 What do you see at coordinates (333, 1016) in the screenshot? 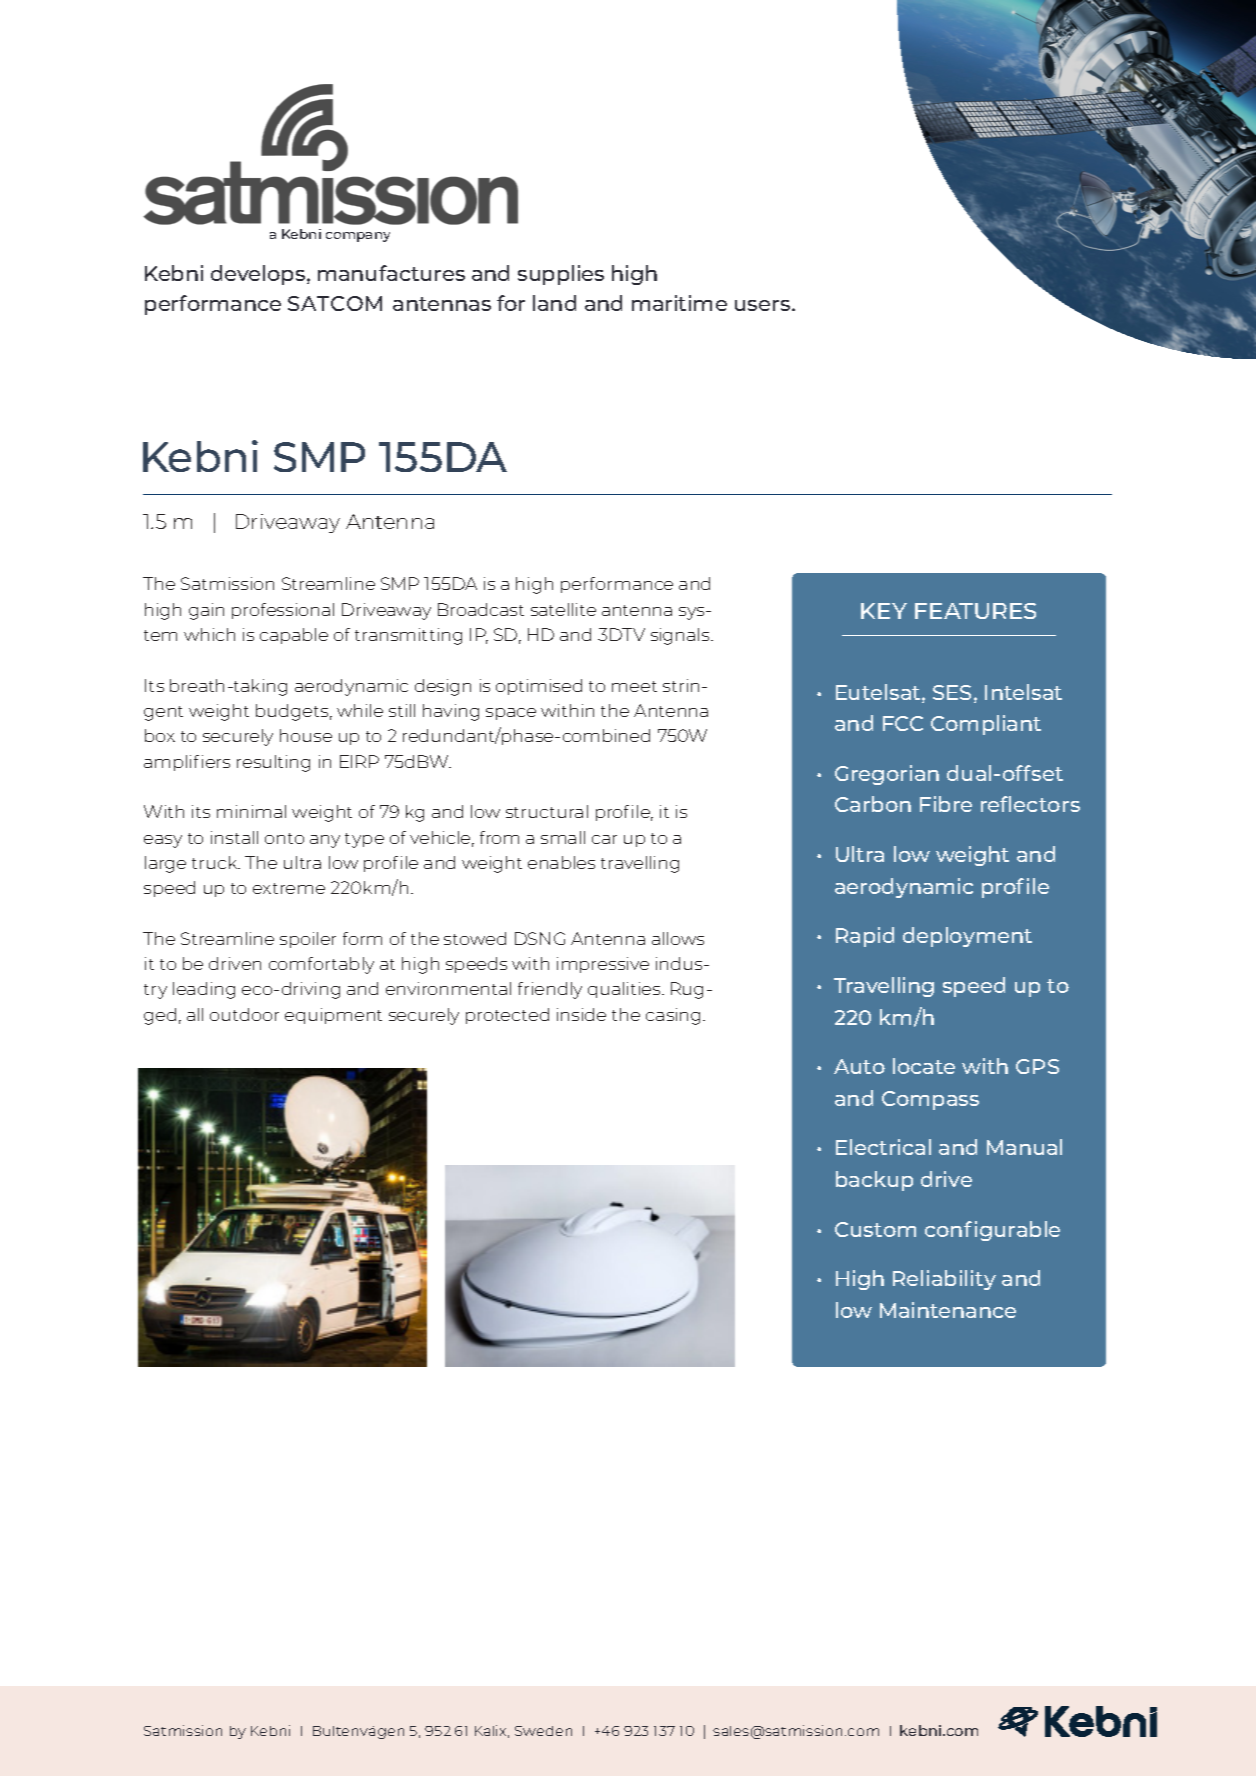
I see `equipment` at bounding box center [333, 1016].
